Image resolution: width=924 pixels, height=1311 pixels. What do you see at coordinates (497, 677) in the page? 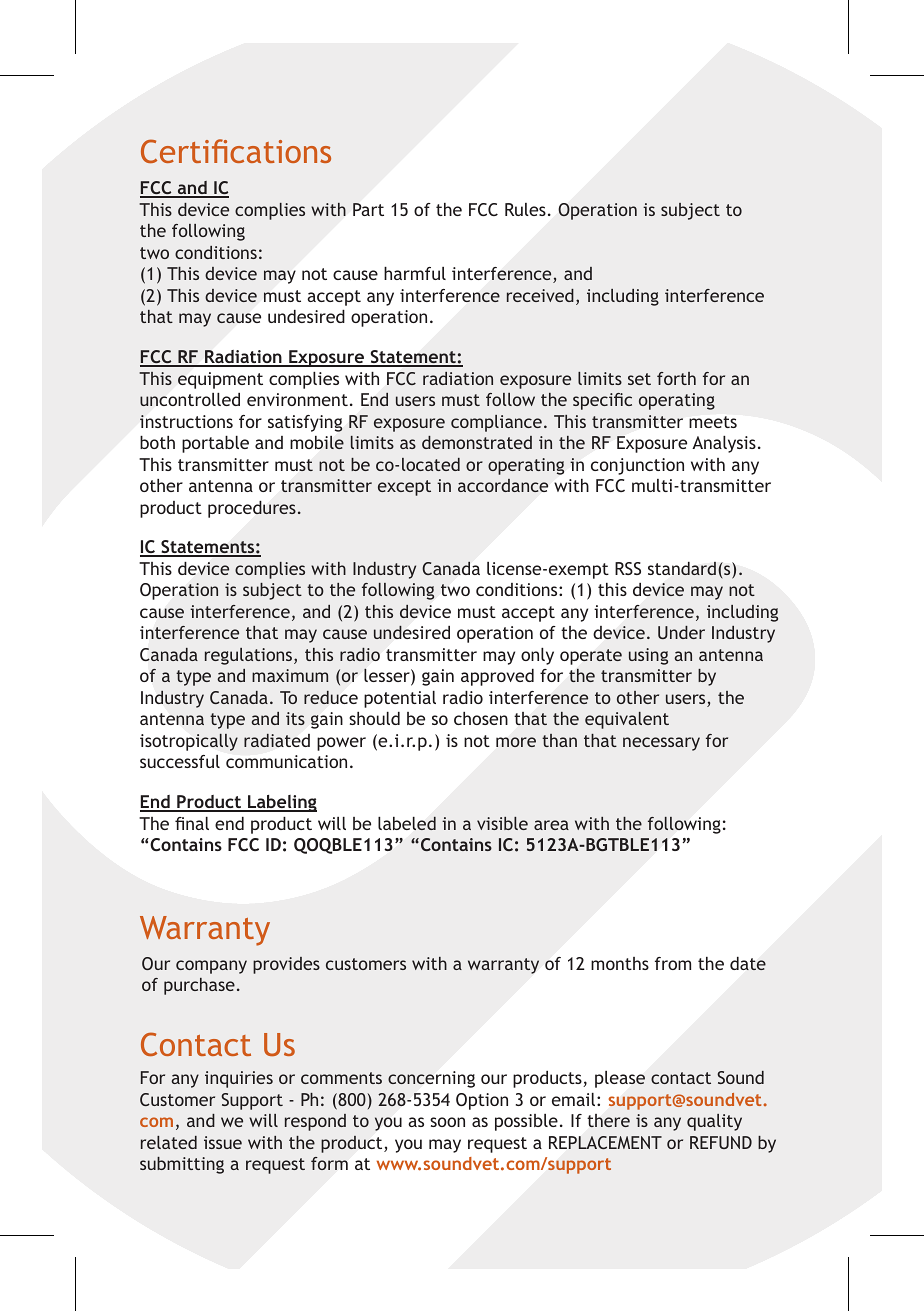
I see `approved` at bounding box center [497, 677].
